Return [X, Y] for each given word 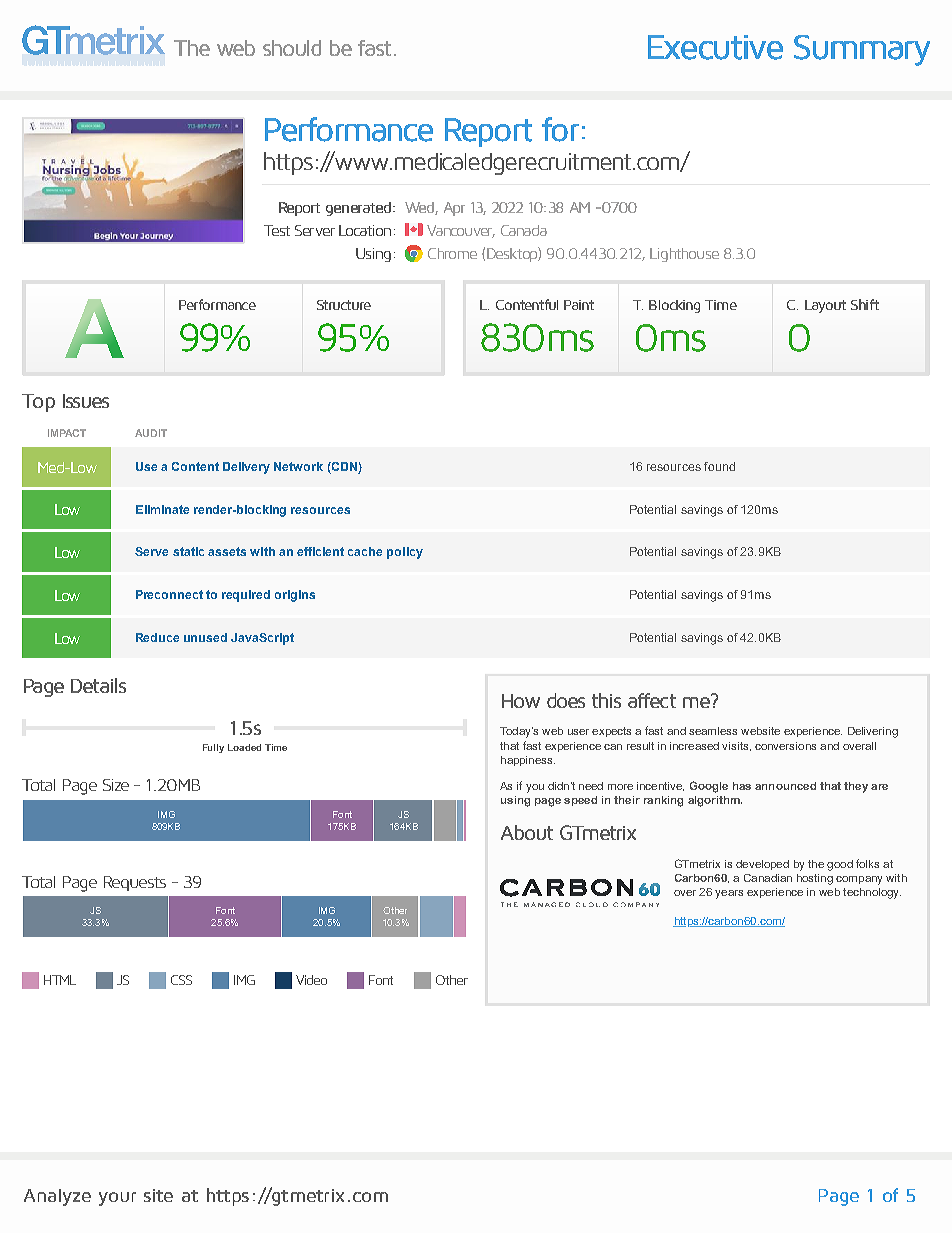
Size [116, 785]
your [117, 1199]
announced [785, 786]
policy [405, 553]
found [719, 466]
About [527, 832]
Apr [454, 209]
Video [311, 980]
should [292, 48]
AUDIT [151, 433]
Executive [715, 47]
